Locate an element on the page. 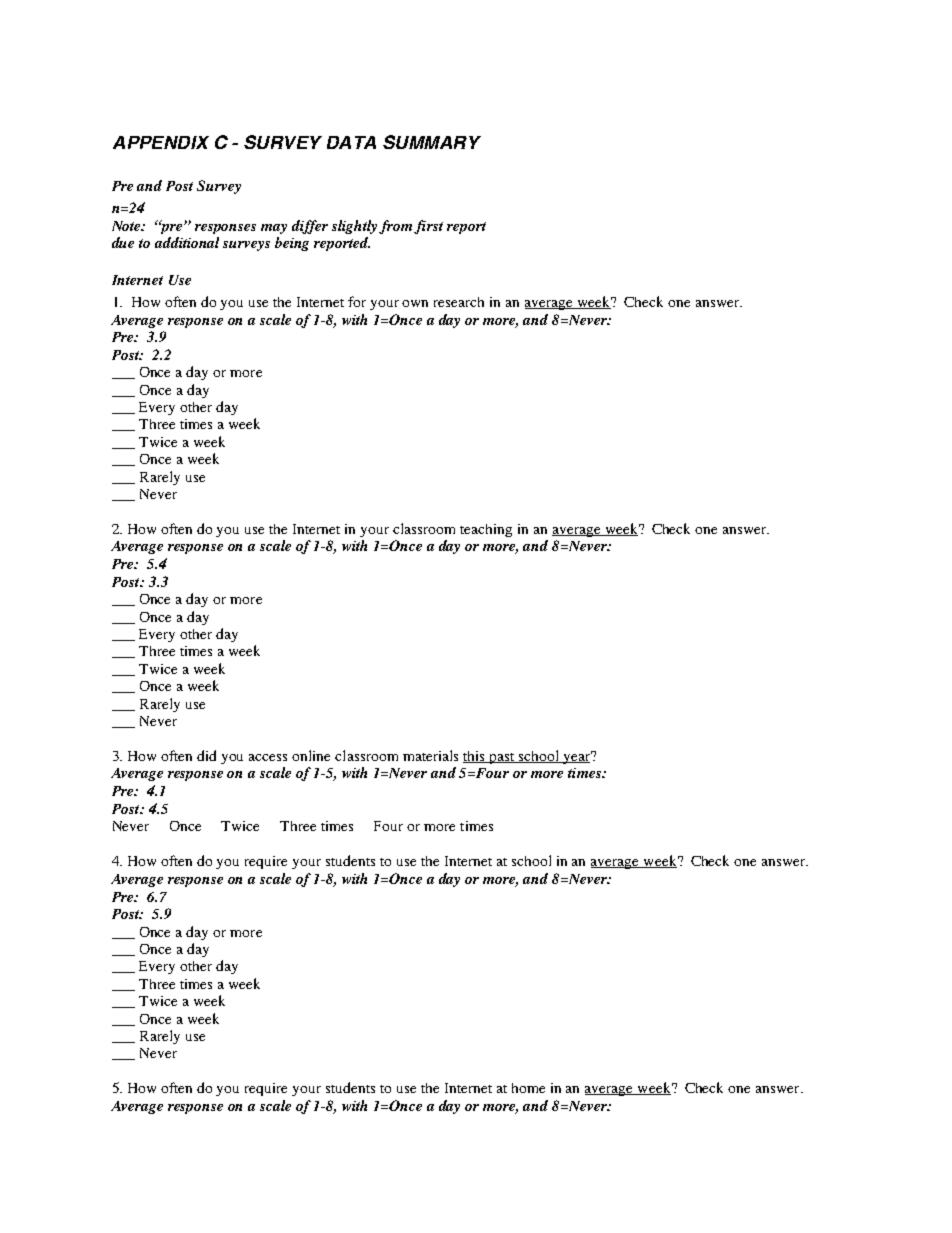 The width and height of the image is (952, 1233). DATA is located at coordinates (351, 142).
